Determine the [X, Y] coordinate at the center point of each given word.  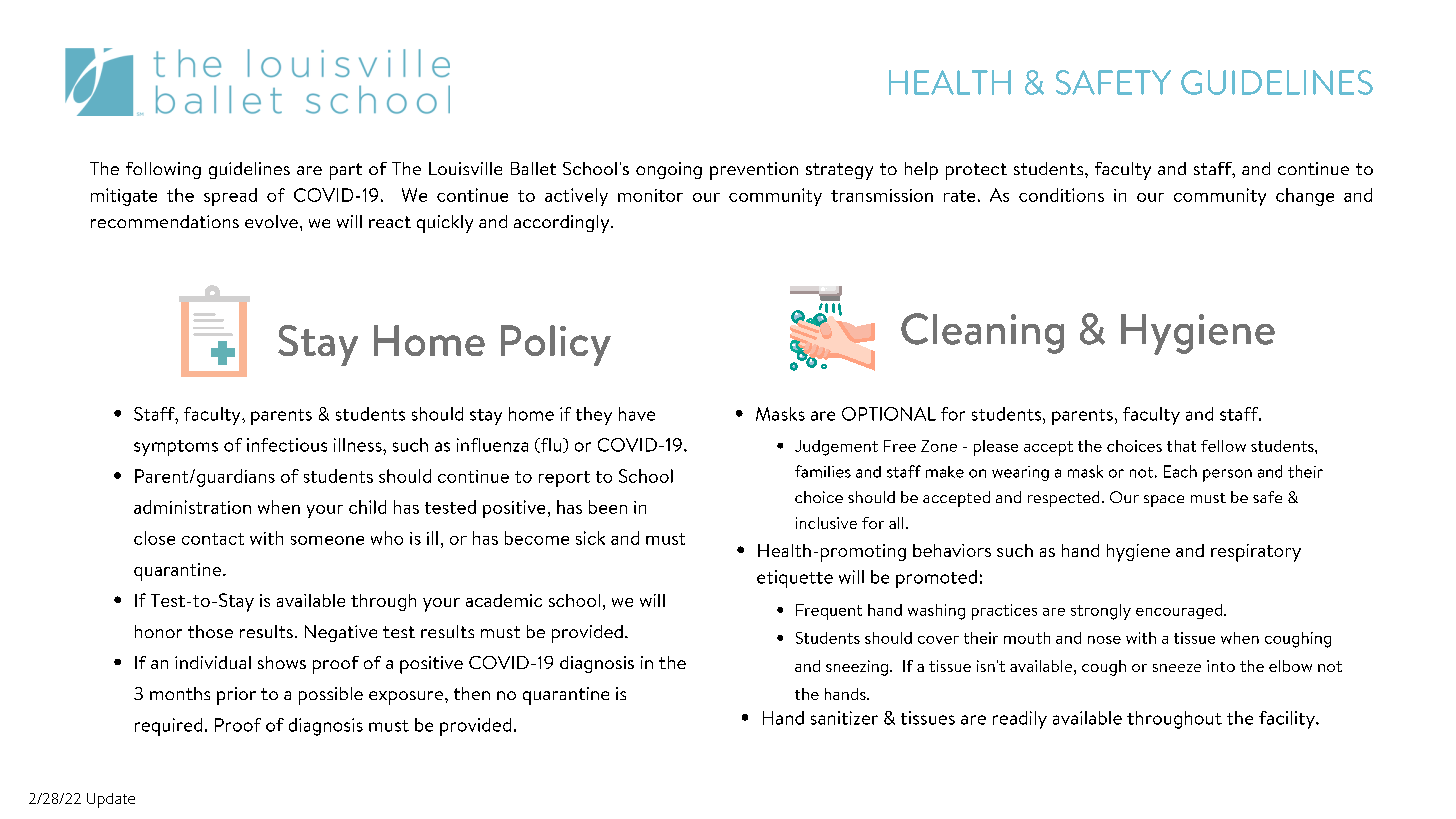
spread [230, 197]
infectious [287, 445]
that [1181, 446]
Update [111, 800]
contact [213, 539]
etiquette [795, 579]
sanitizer [844, 718]
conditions [1061, 195]
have [637, 414]
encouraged [1179, 611]
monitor [650, 195]
